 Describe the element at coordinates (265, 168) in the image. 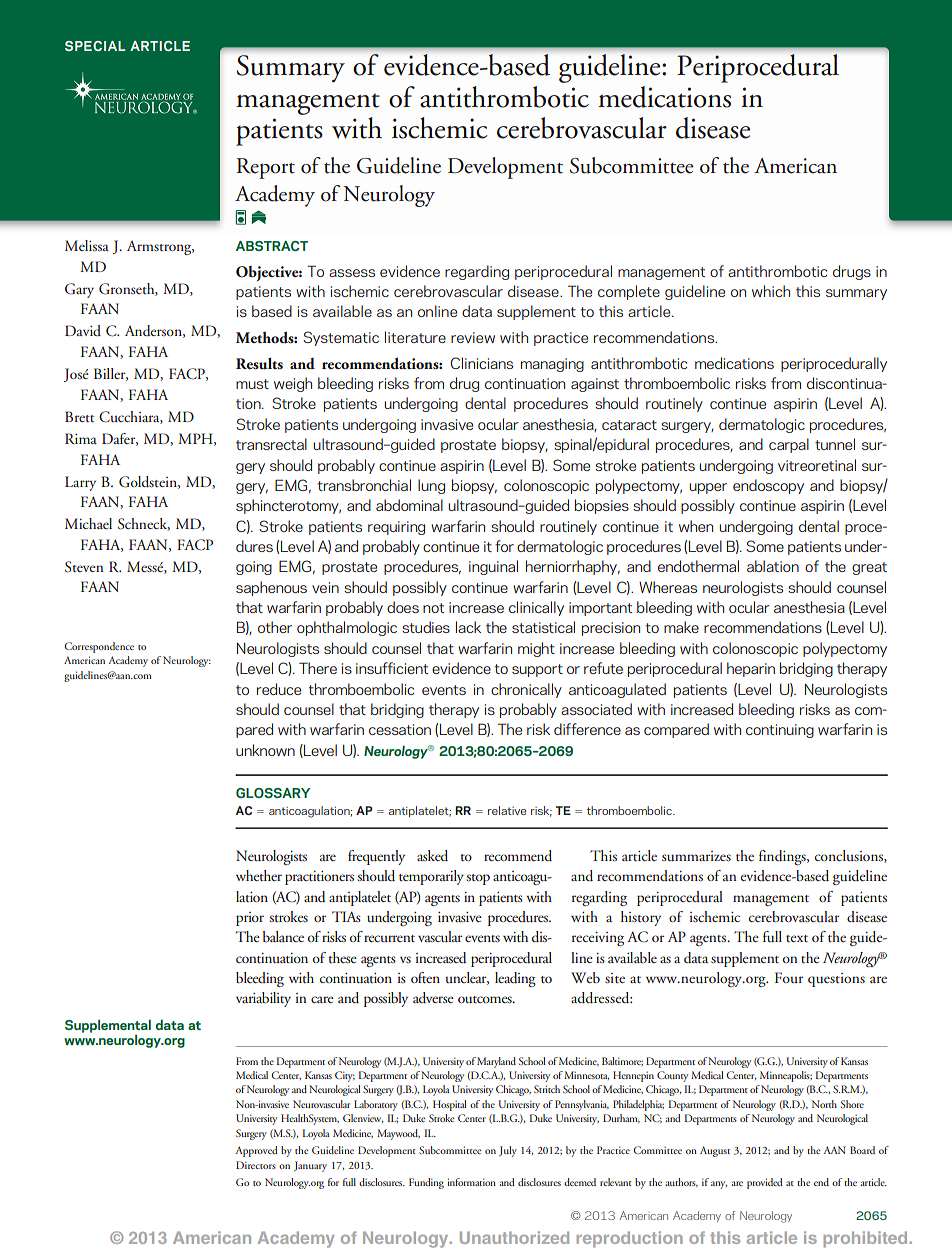

I see `Report` at that location.
